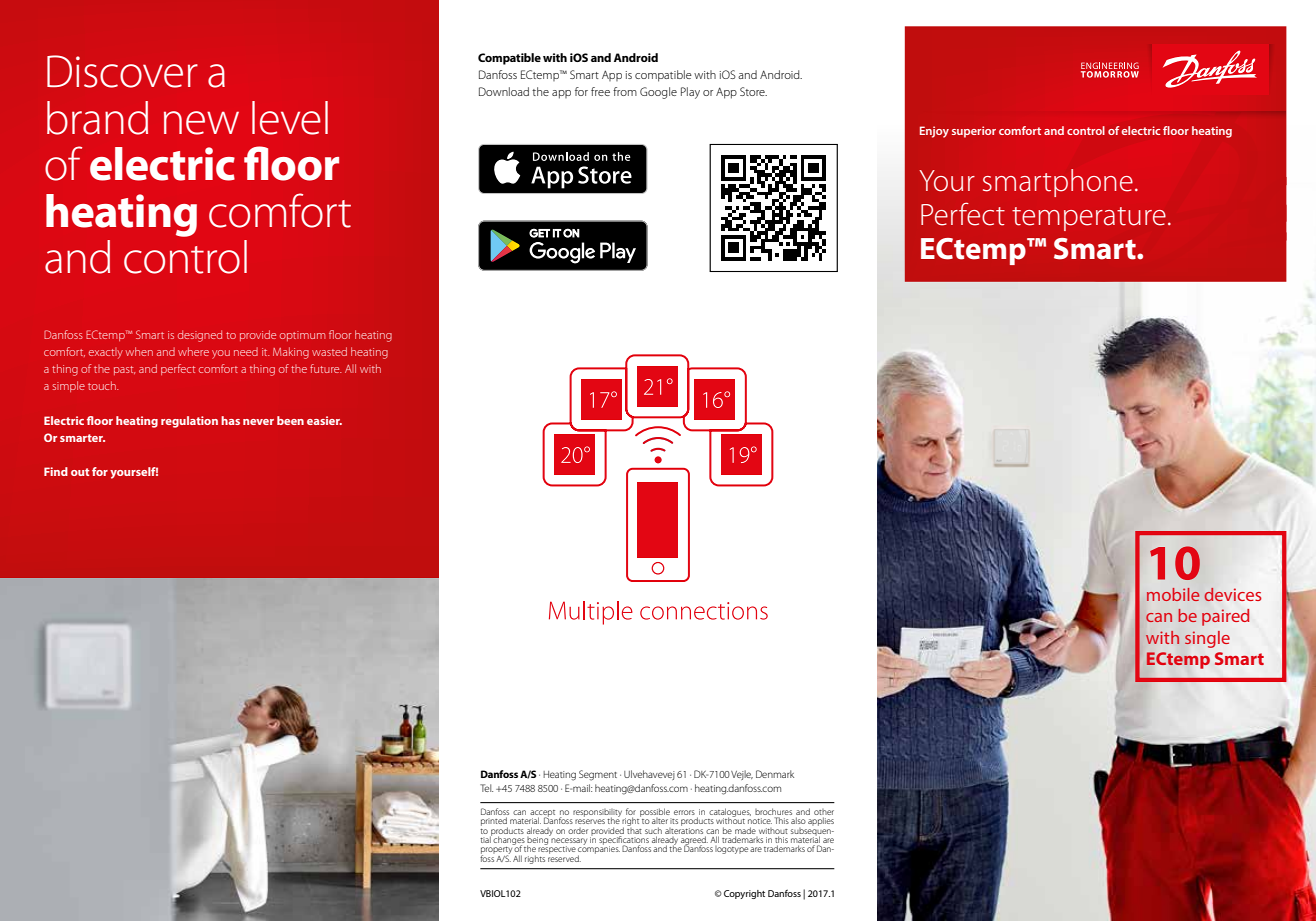 The width and height of the screenshot is (1316, 921). What do you see at coordinates (189, 422) in the screenshot?
I see `regulation` at bounding box center [189, 422].
